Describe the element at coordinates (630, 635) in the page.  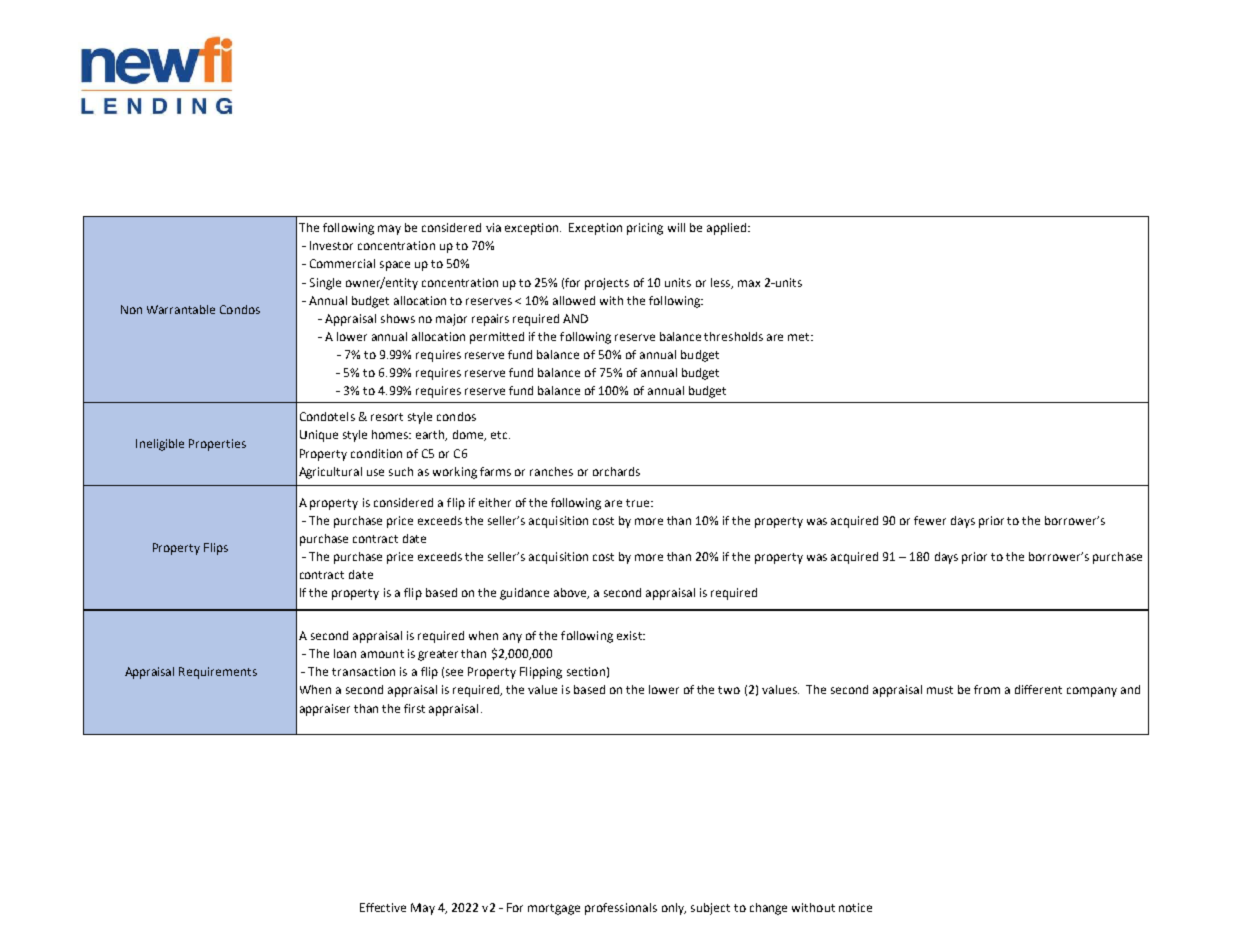
I see `exist` at that location.
